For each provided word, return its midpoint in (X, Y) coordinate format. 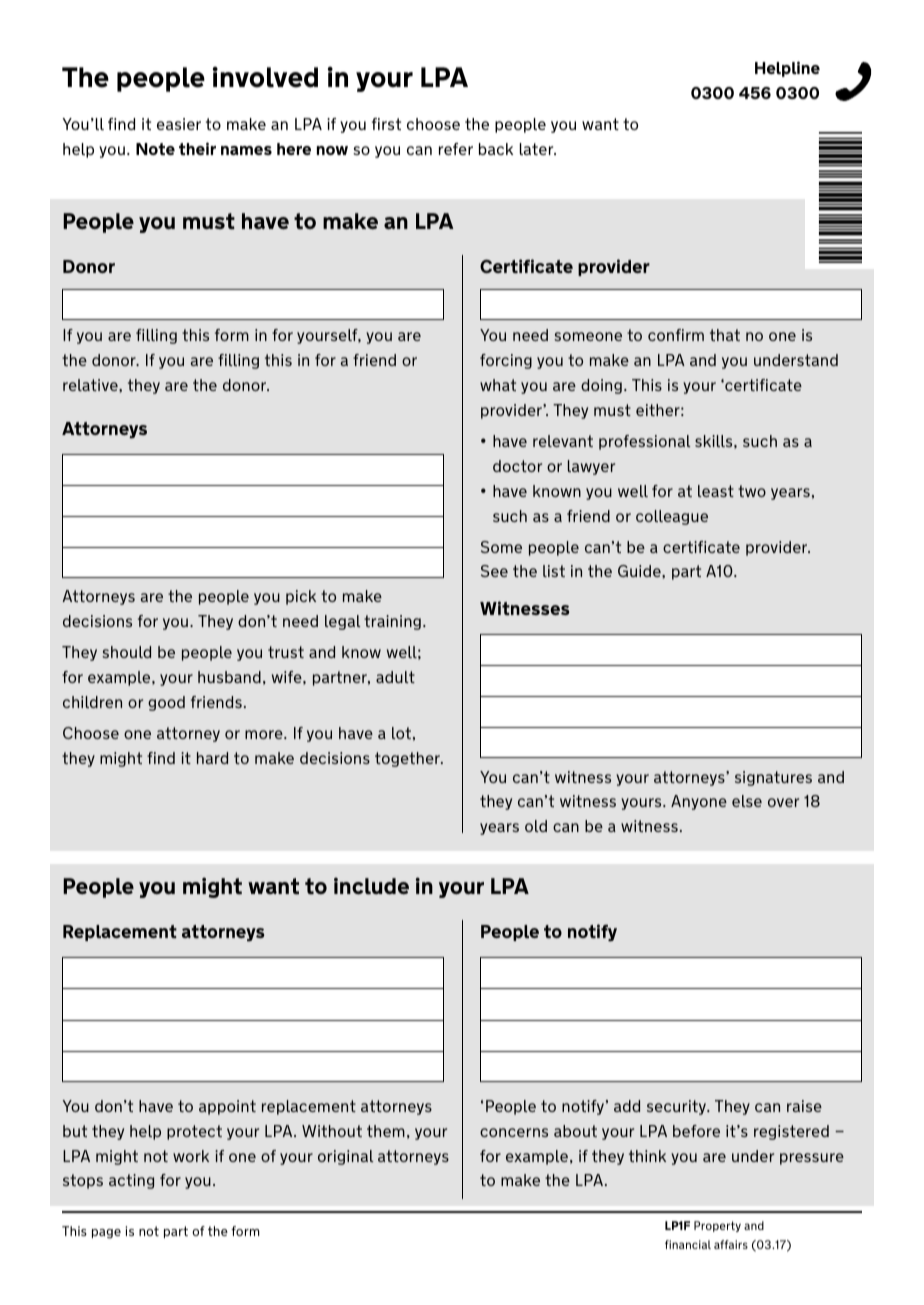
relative (91, 385)
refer (456, 149)
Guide (640, 571)
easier (179, 124)
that (725, 335)
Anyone (699, 802)
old (536, 826)
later (538, 149)
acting (131, 1181)
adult (395, 677)
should (126, 652)
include (371, 886)
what (498, 385)
